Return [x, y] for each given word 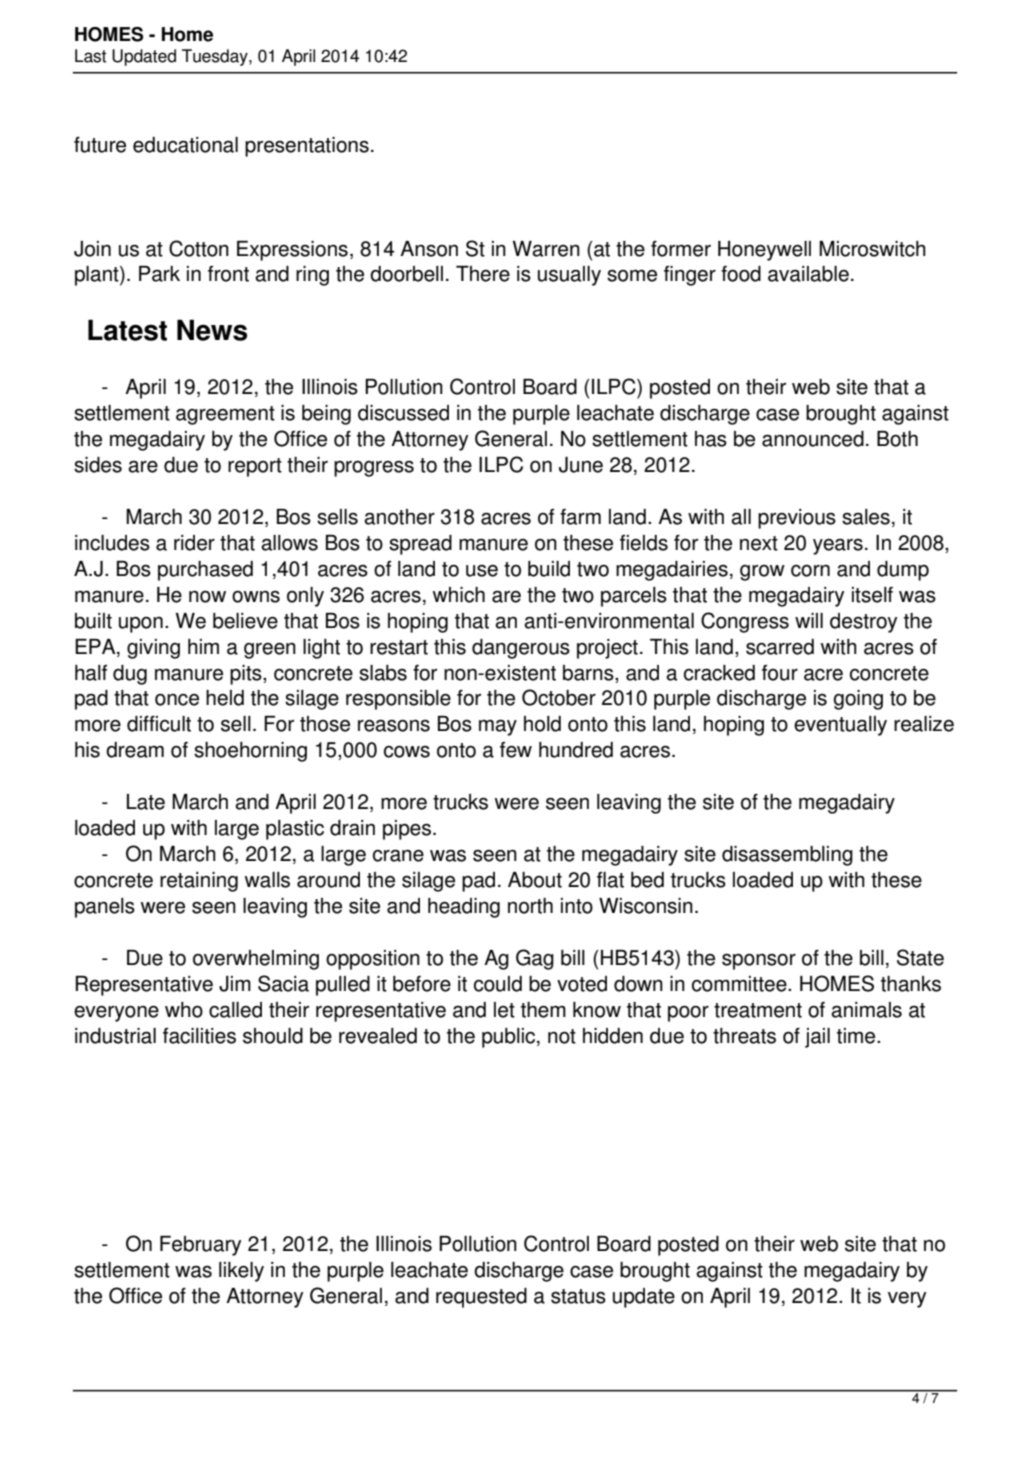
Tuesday [216, 57]
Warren [546, 249]
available [808, 274]
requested [481, 1298]
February [200, 1246]
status [578, 1296]
